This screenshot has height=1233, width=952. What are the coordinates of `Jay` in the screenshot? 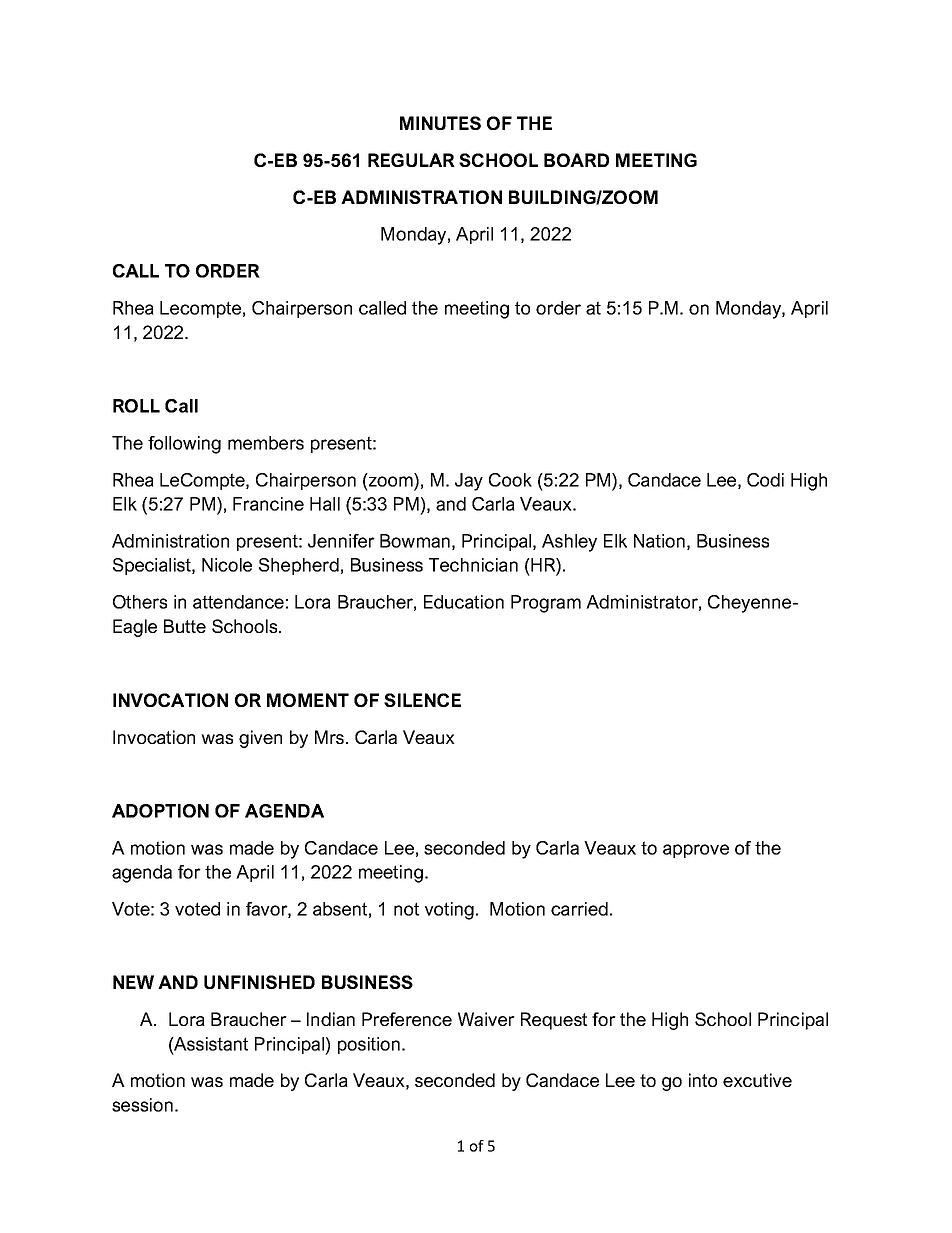 It's located at (469, 482).
